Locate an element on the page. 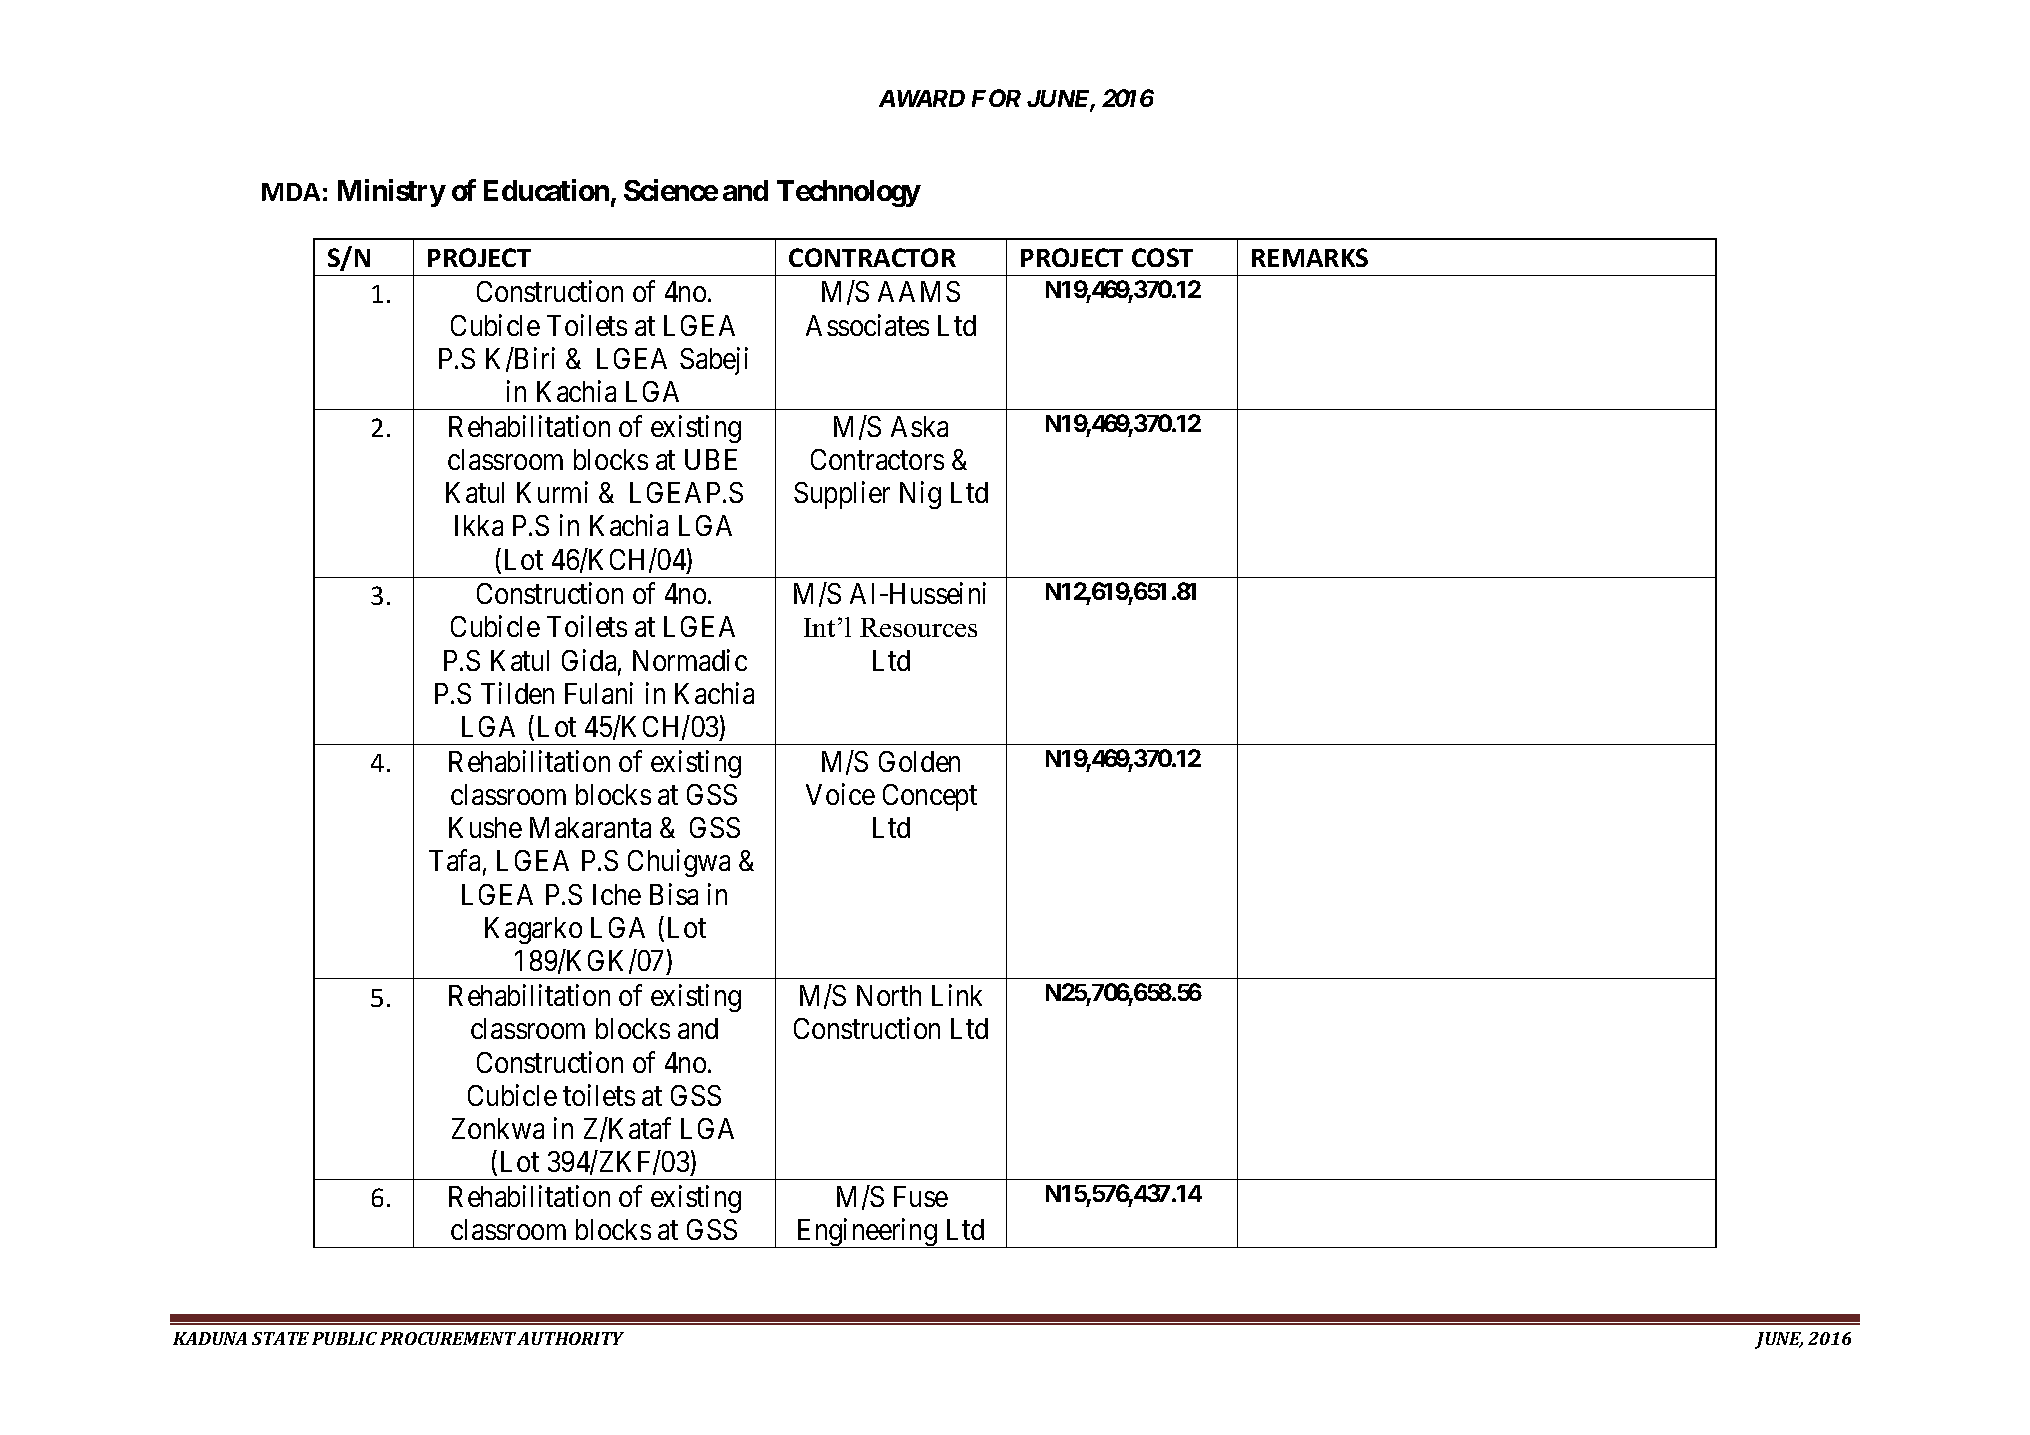 This page has height=1435, width=2030. Voice is located at coordinates (840, 794).
